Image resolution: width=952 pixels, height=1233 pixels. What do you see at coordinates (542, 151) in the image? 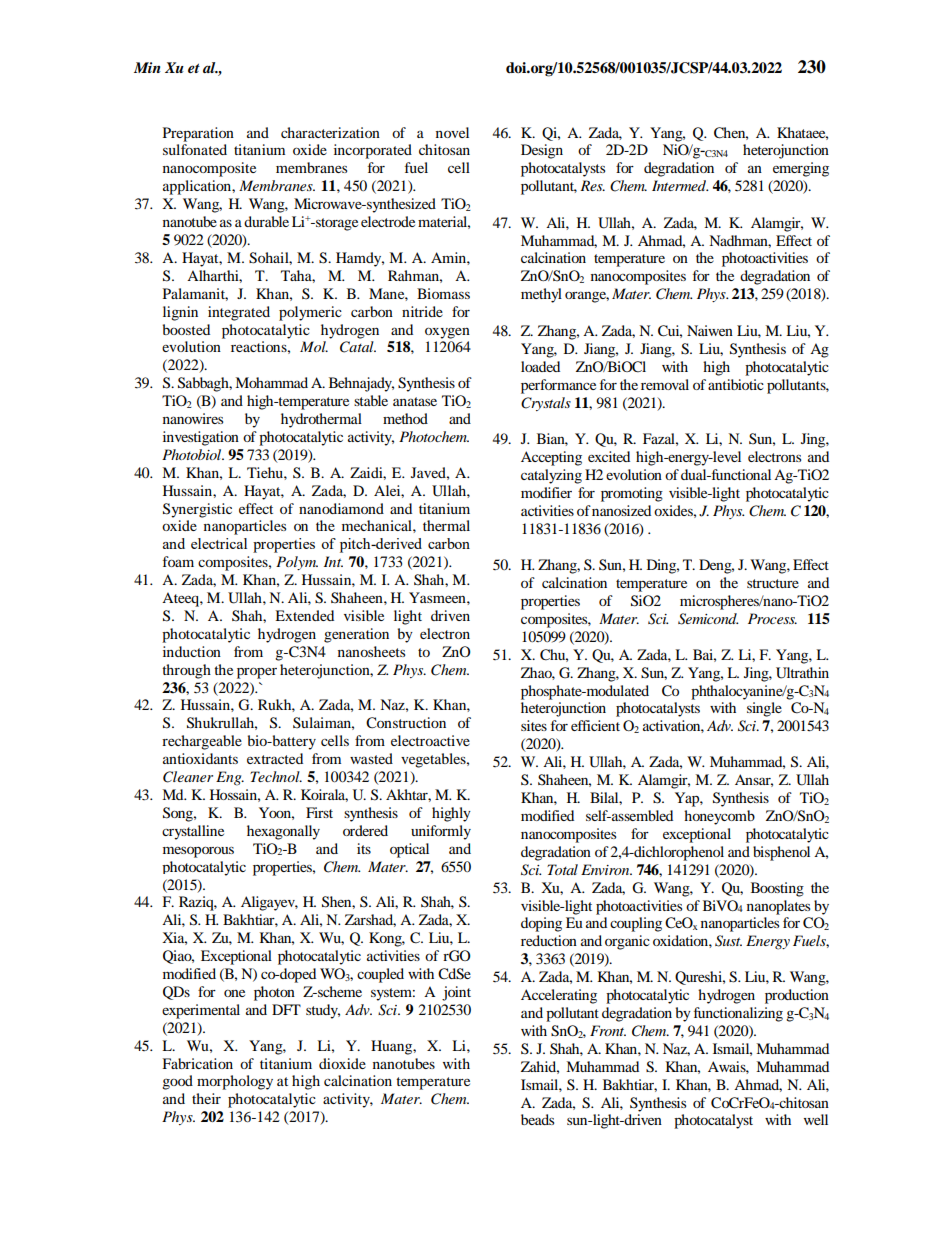
I see `Design` at bounding box center [542, 151].
